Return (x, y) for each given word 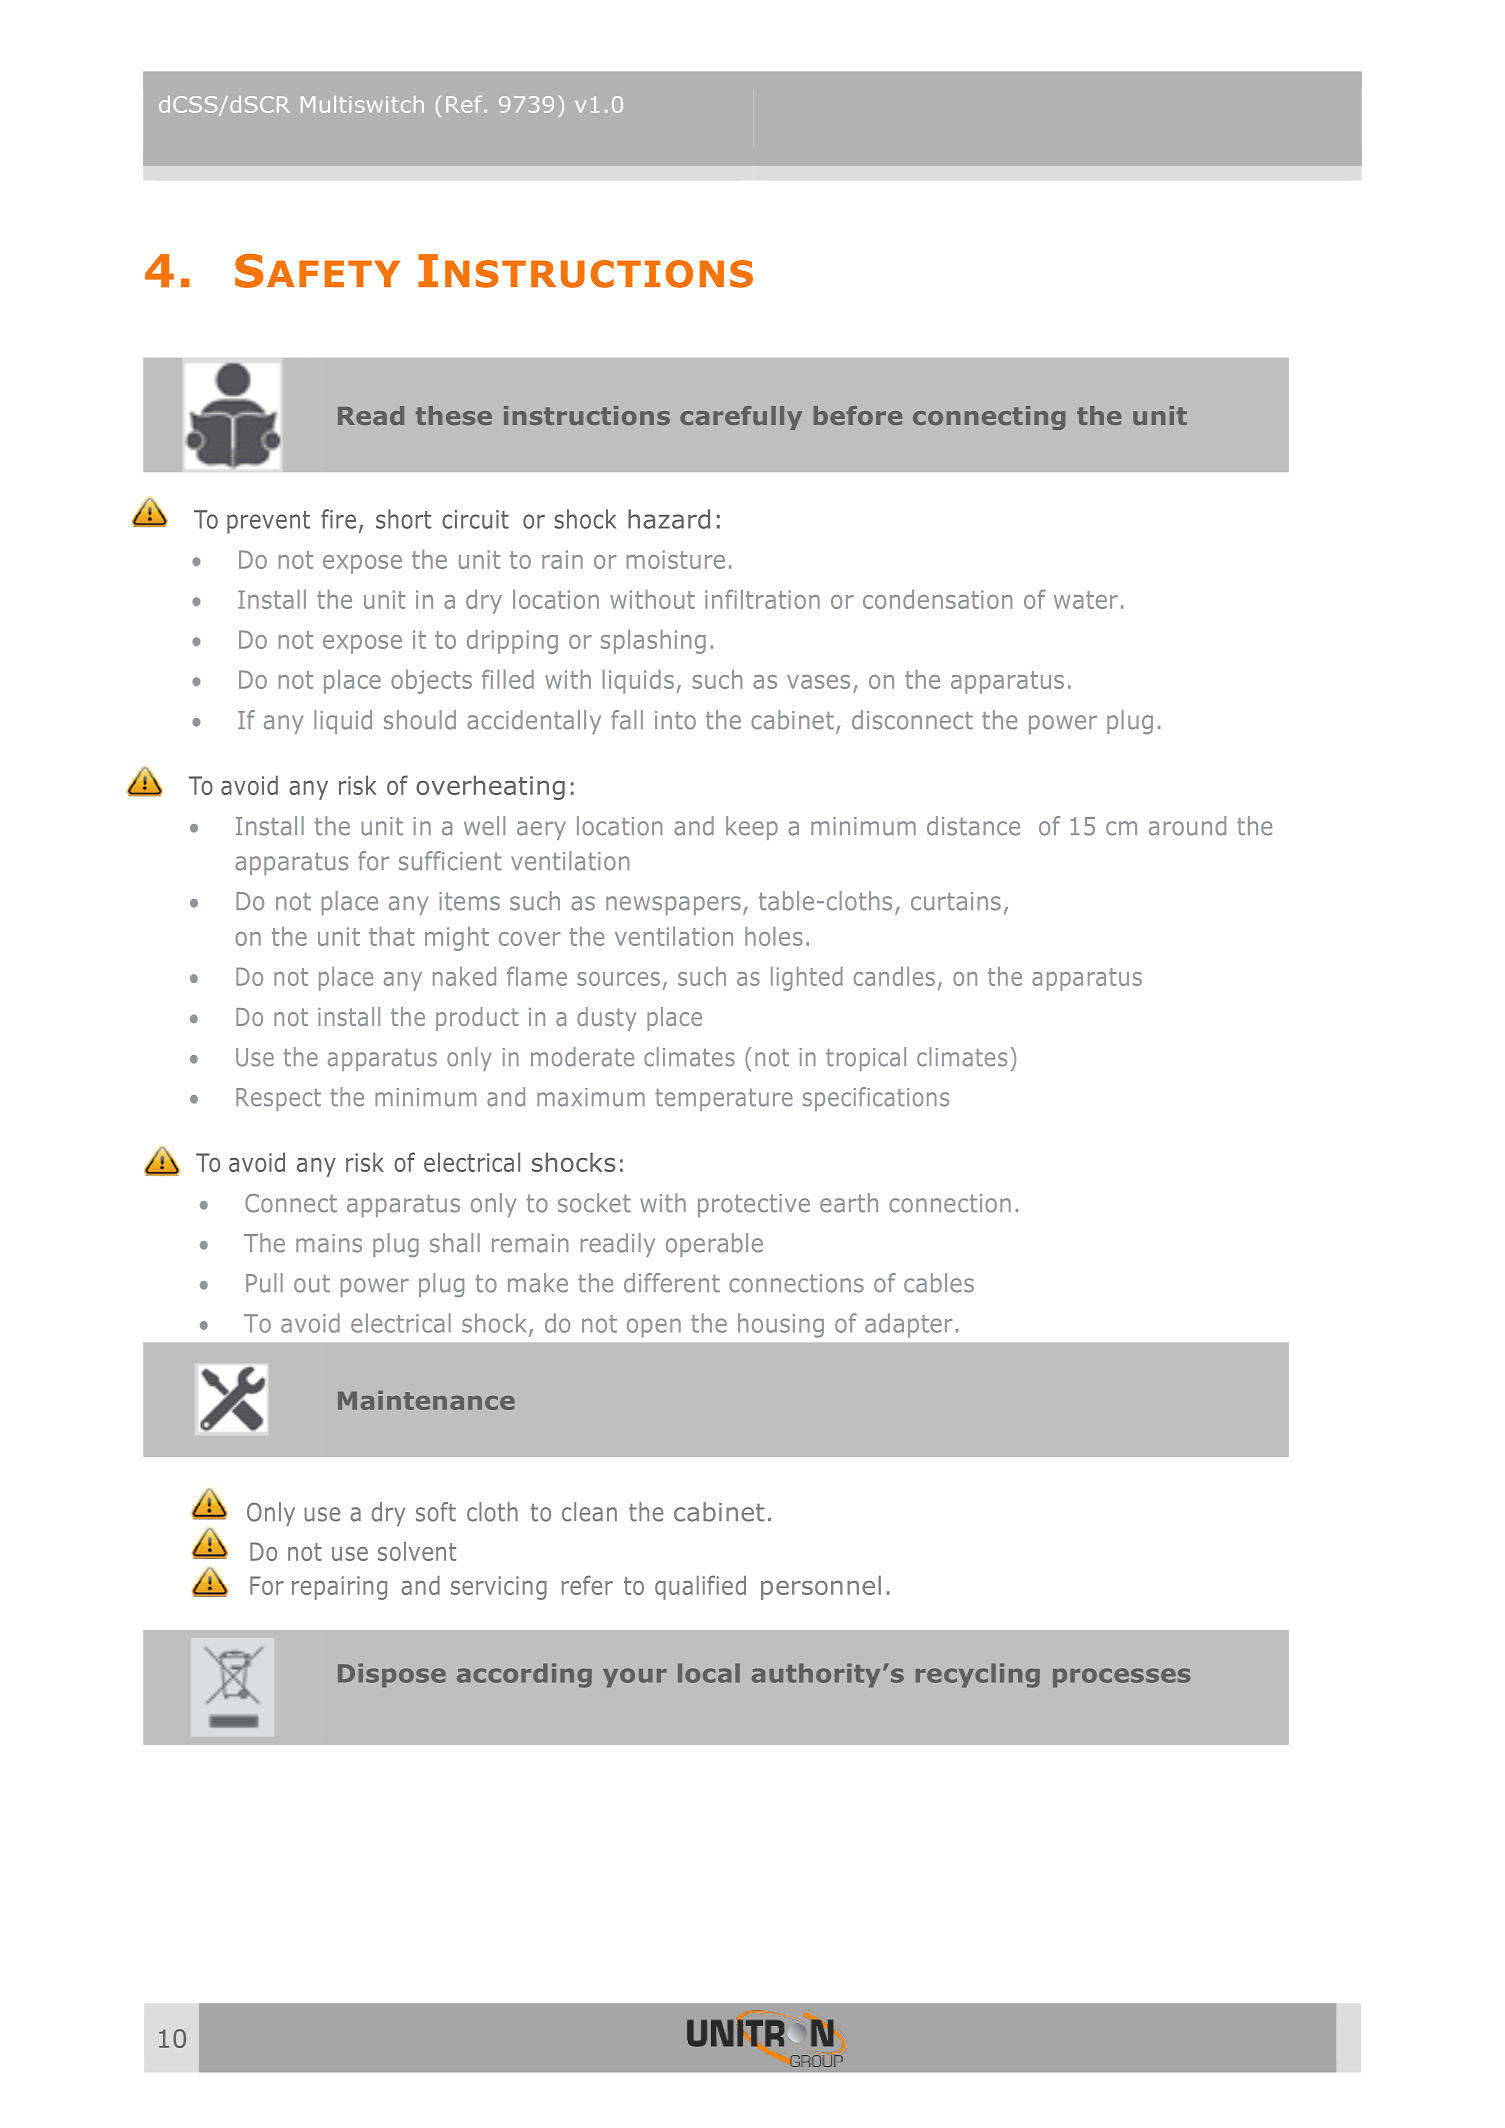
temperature (724, 1100)
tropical (866, 1059)
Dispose (392, 1675)
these (454, 415)
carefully (741, 418)
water (1086, 600)
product (477, 1019)
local (709, 1673)
